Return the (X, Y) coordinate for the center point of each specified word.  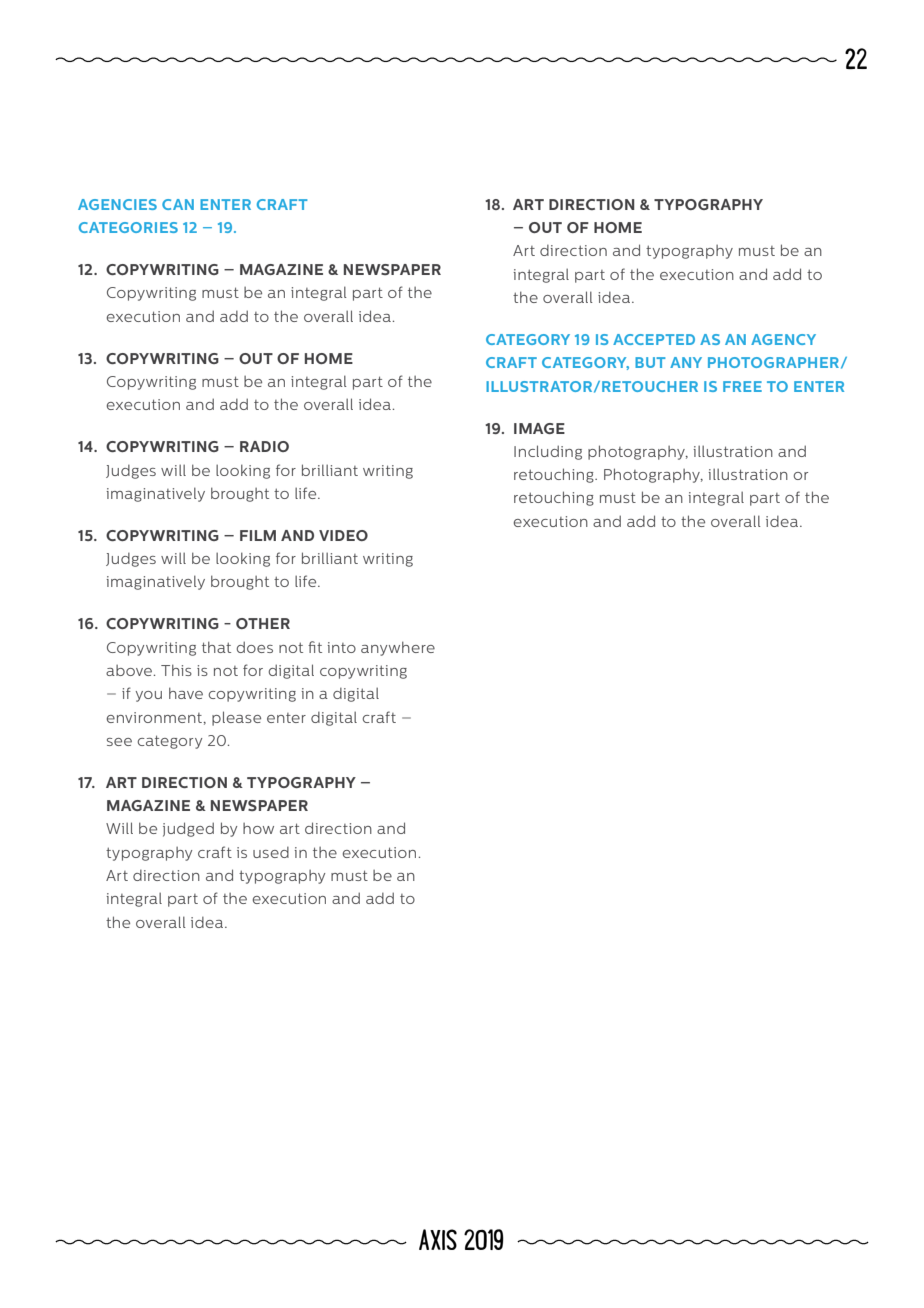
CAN (178, 204)
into (341, 647)
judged (188, 829)
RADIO (264, 446)
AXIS (438, 1239)
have (186, 693)
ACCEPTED (654, 339)
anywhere (398, 648)
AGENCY (783, 339)
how (258, 828)
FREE (742, 386)
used (271, 852)
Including (548, 452)
